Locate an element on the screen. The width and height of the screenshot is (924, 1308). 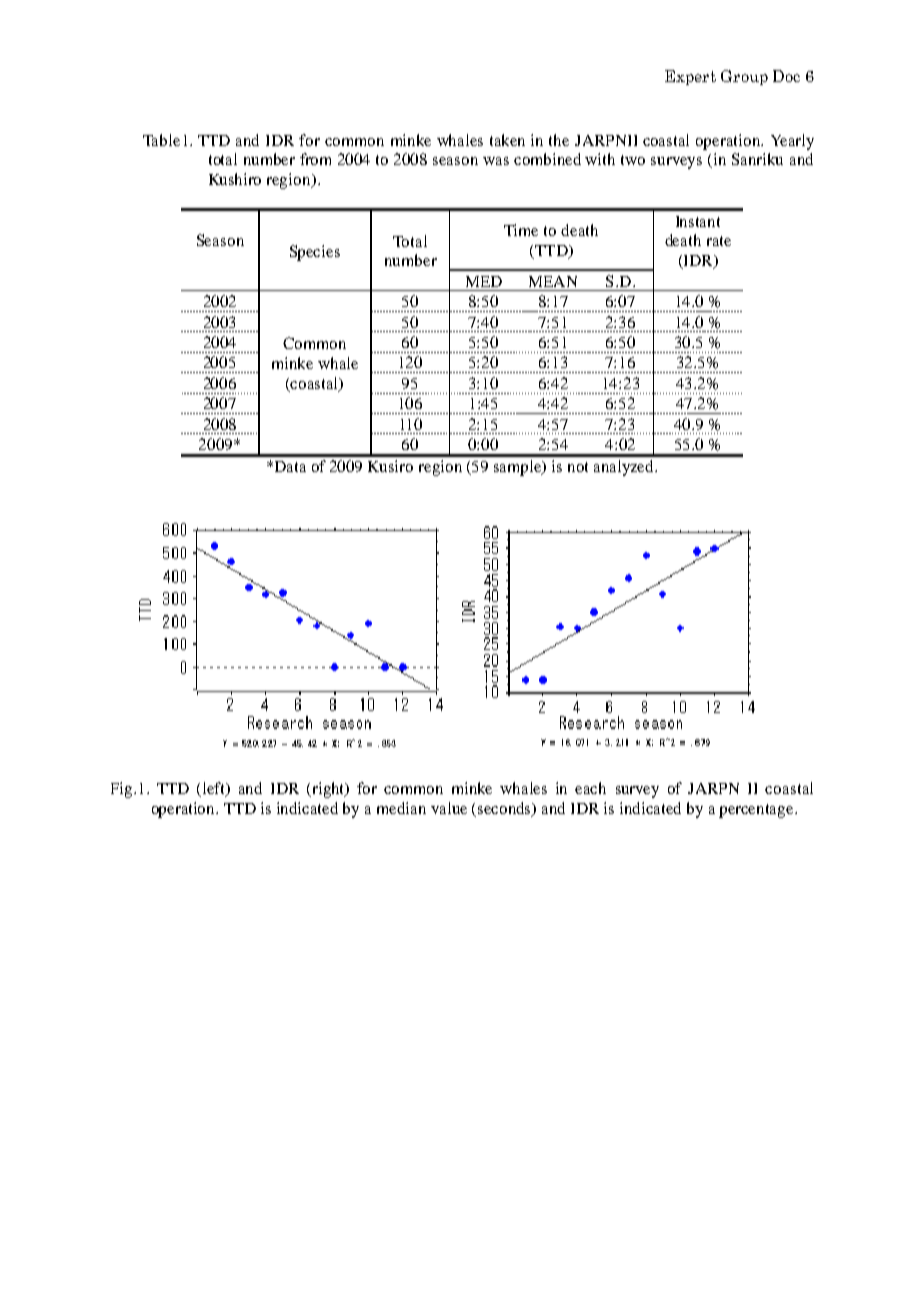
from is located at coordinates (315, 159).
